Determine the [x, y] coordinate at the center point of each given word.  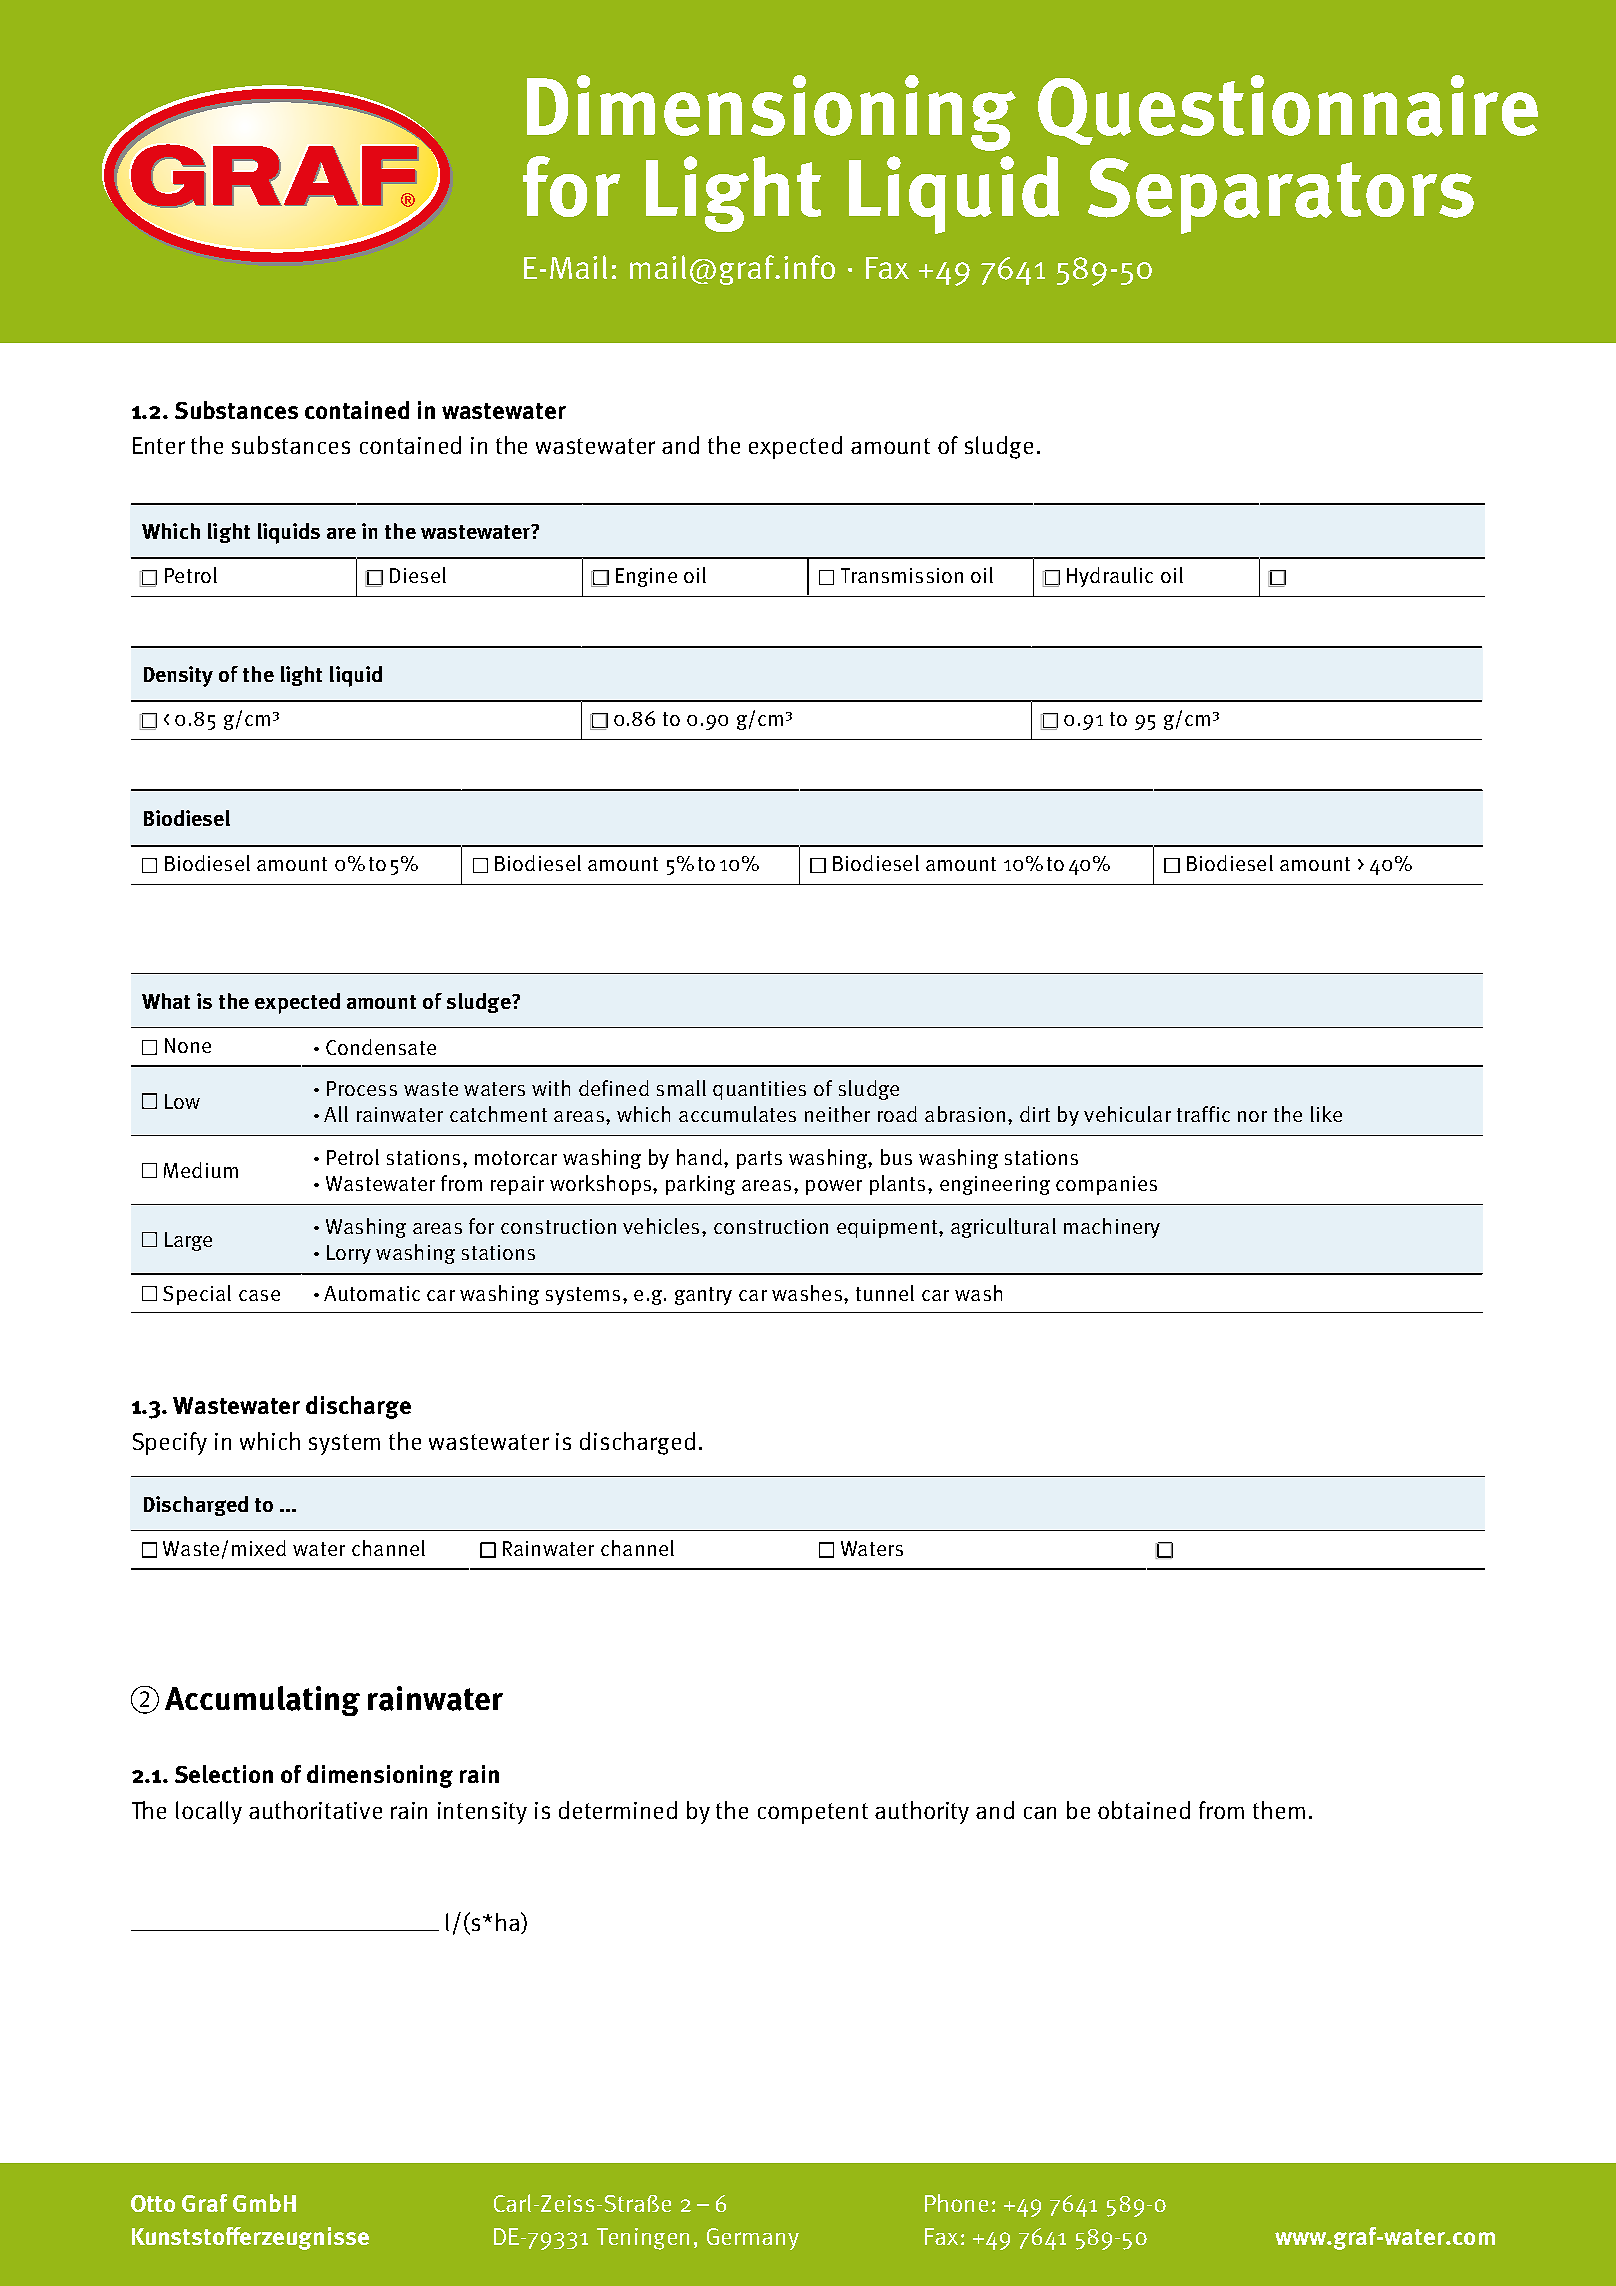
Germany [753, 2239]
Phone [956, 2203]
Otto [153, 2203]
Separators [1281, 196]
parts [759, 1160]
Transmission [902, 575]
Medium [201, 1170]
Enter [159, 445]
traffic [1203, 1114]
